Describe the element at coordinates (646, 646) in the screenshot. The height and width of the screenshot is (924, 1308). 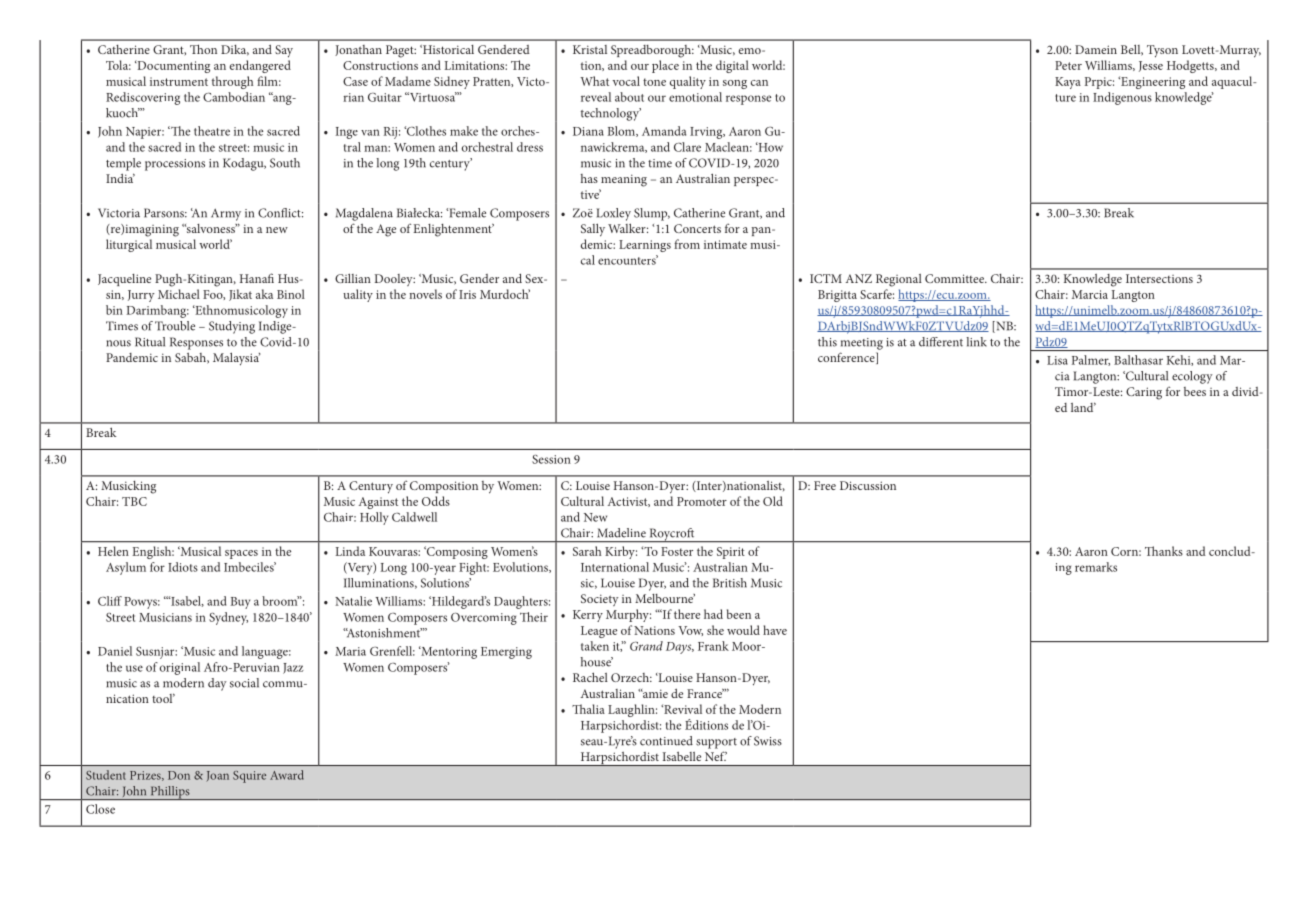
I see `Grand` at that location.
